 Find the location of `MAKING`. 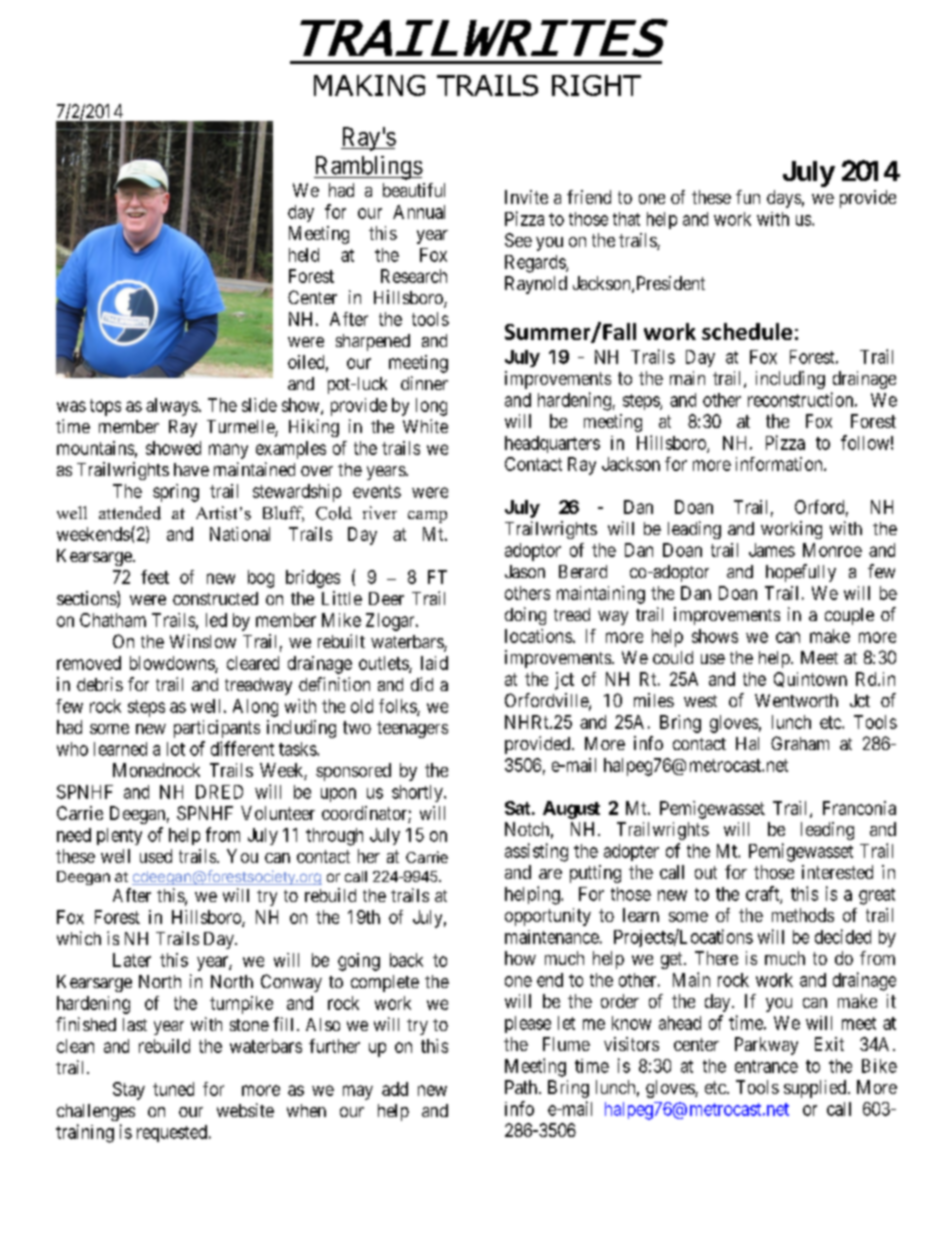

MAKING is located at coordinates (369, 85).
